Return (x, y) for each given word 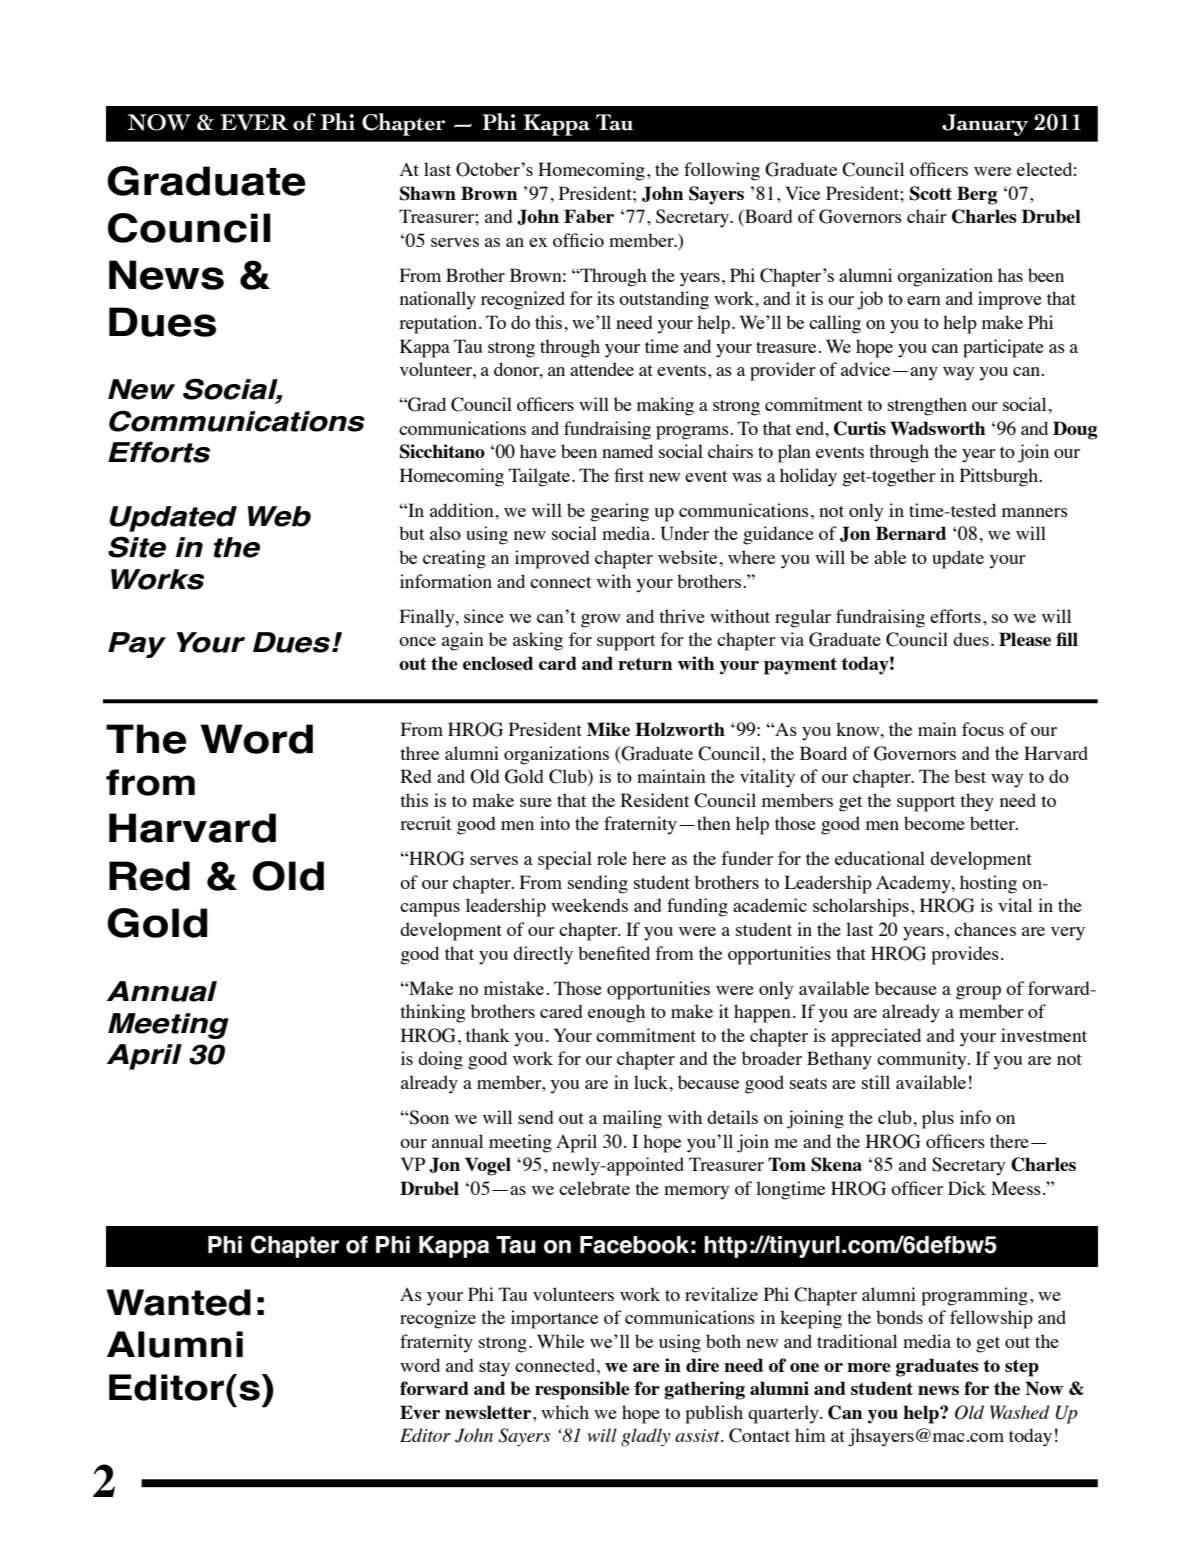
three (419, 753)
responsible (582, 1390)
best (970, 776)
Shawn (428, 193)
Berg (977, 195)
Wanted (178, 1302)
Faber (589, 216)
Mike (608, 729)
